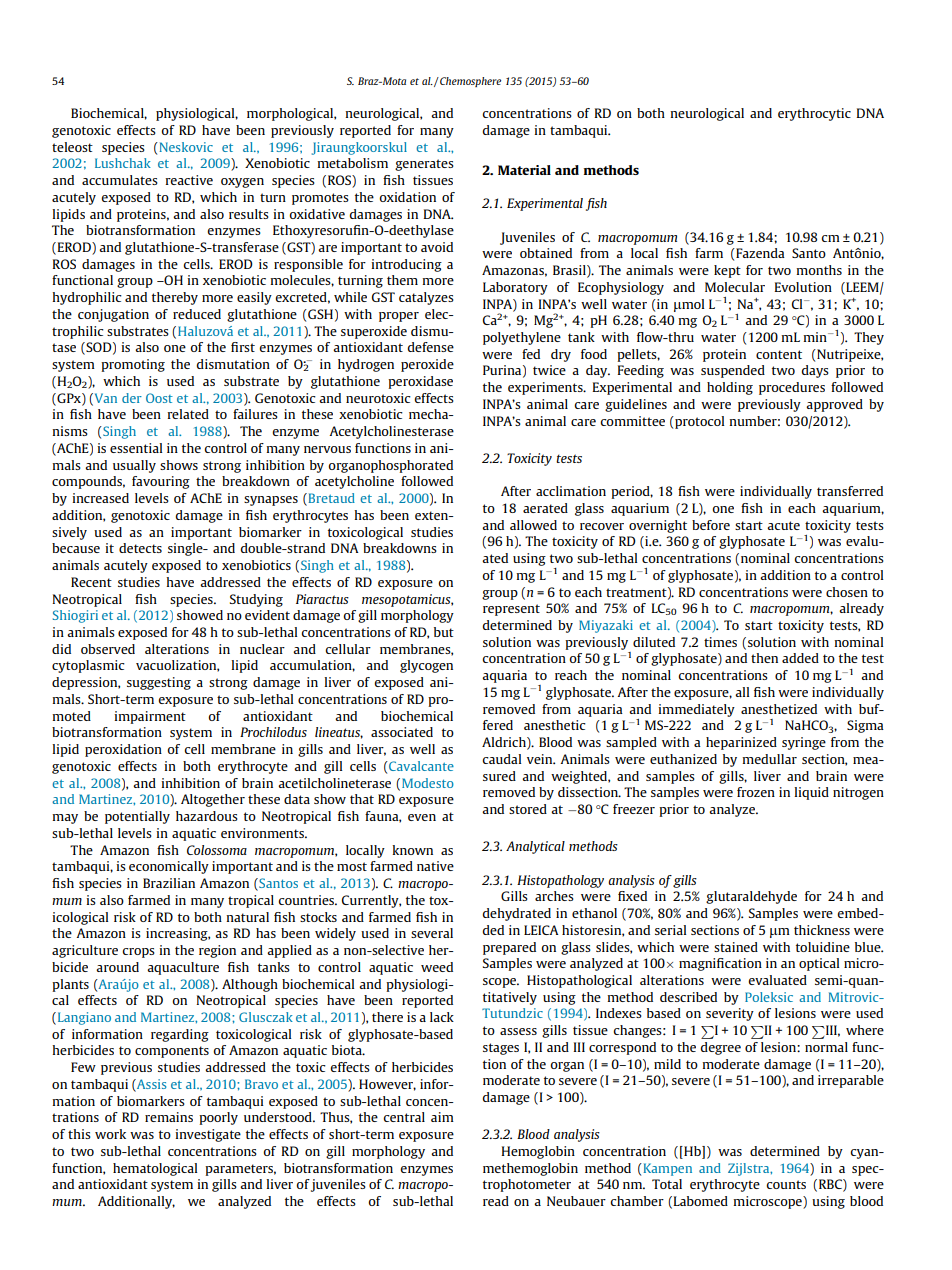 This screenshot has height=1270, width=952. Describe the element at coordinates (137, 817) in the screenshot. I see `potentially` at that location.
